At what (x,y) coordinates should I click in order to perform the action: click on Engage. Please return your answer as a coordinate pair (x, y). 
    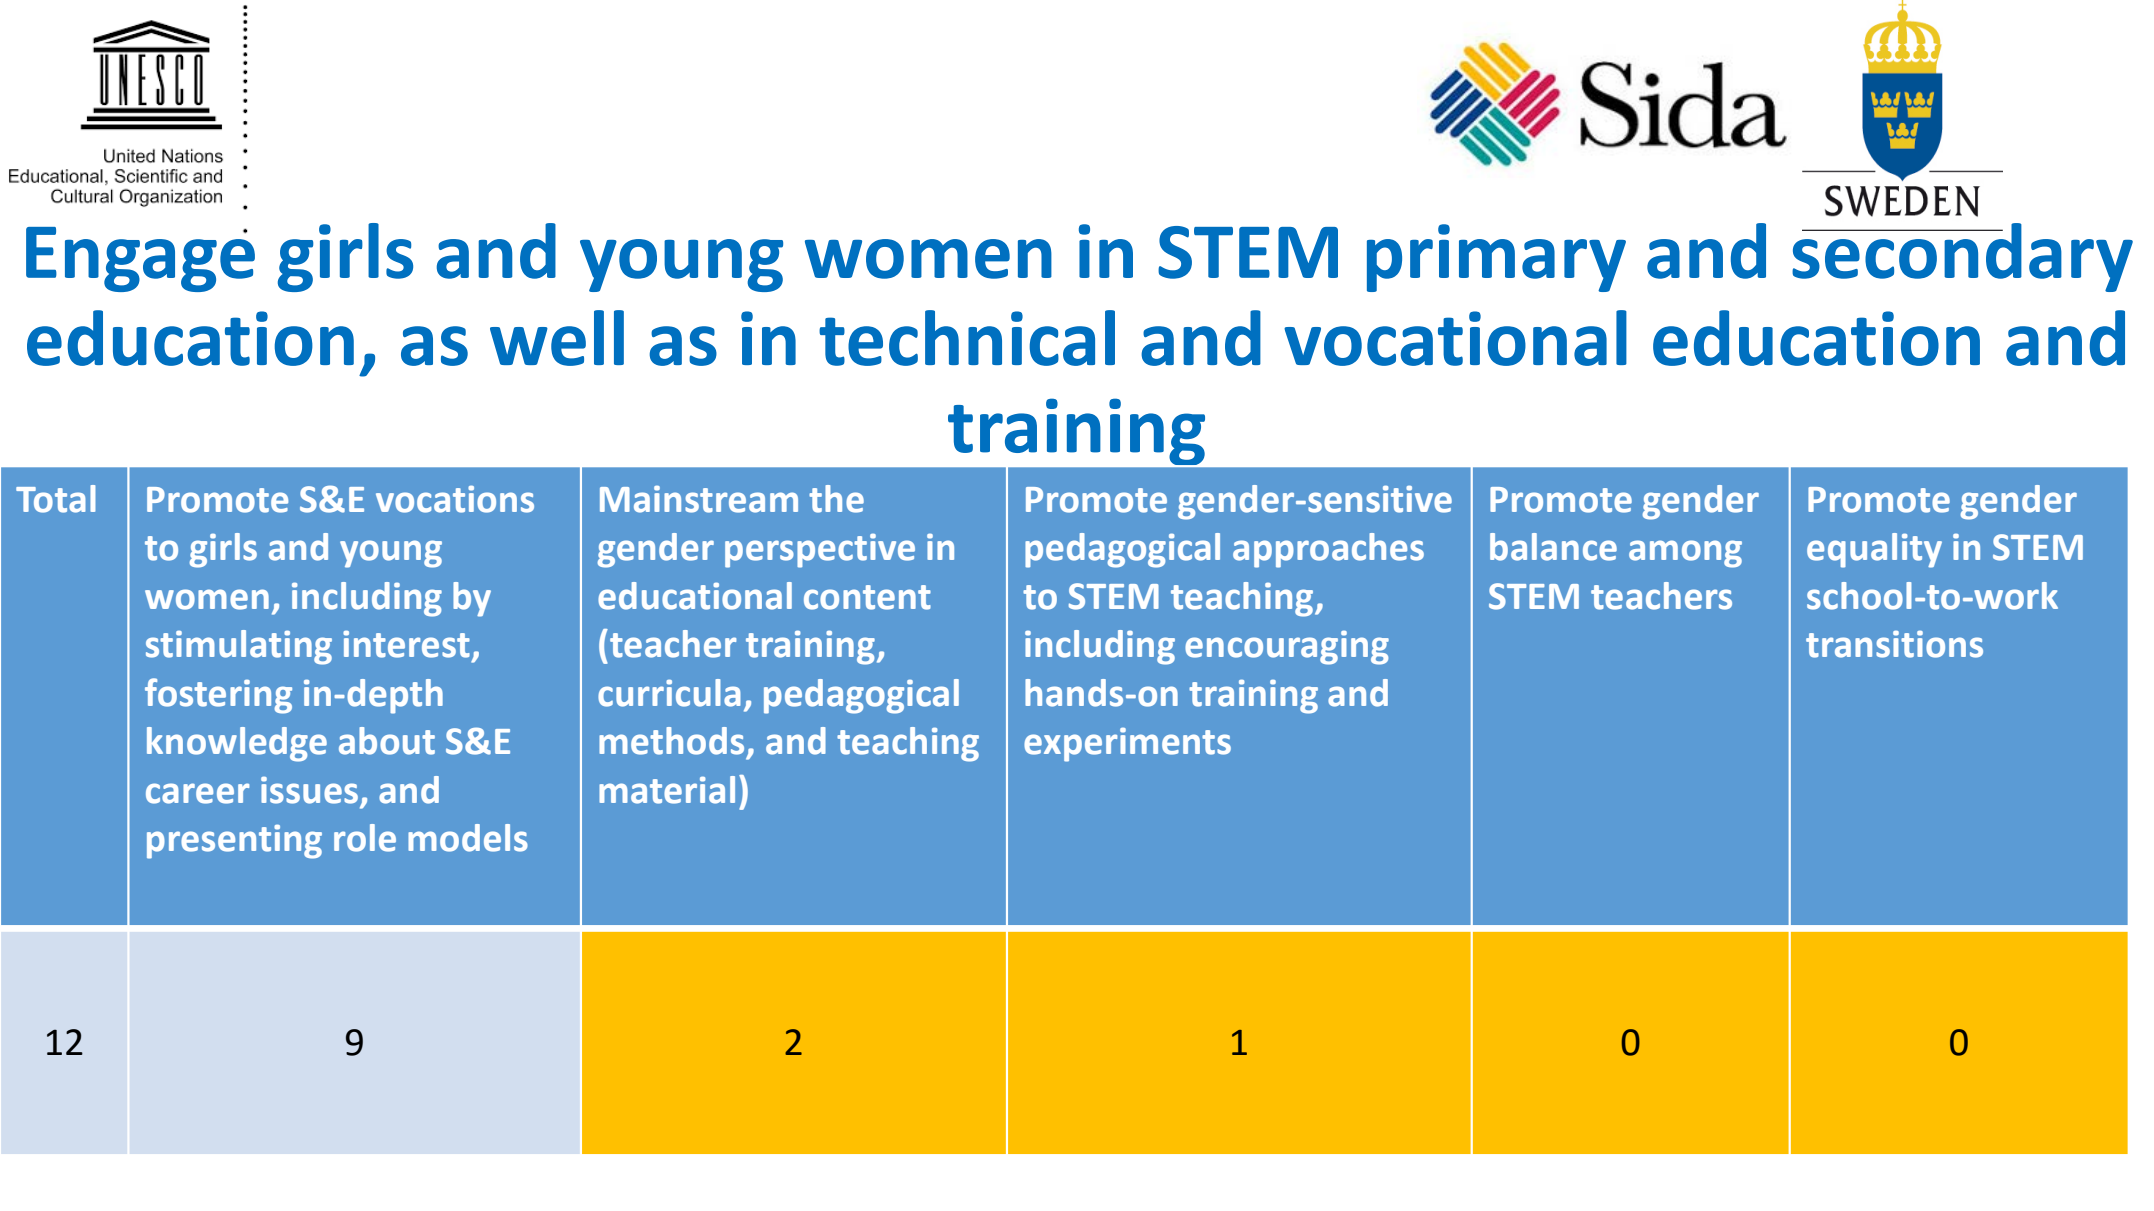
    Looking at the image, I should click on (140, 259).
